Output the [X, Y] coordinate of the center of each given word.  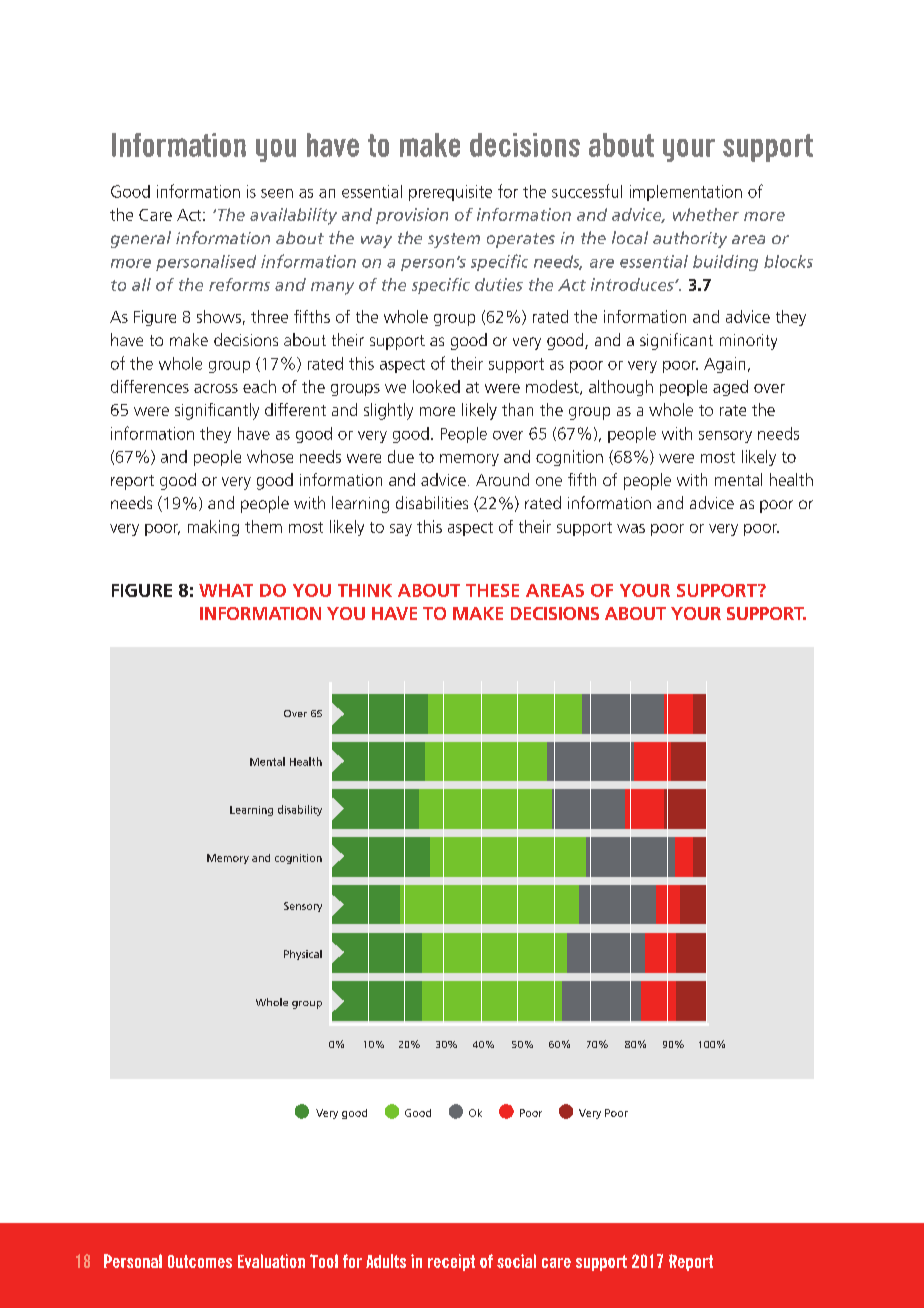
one [549, 481]
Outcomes [200, 1261]
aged [730, 388]
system [454, 240]
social [516, 1261]
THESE [492, 590]
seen [277, 193]
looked [436, 386]
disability [300, 810]
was [631, 528]
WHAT [226, 590]
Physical [303, 955]
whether [706, 214]
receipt [451, 1262]
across [216, 388]
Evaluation [271, 1261]
